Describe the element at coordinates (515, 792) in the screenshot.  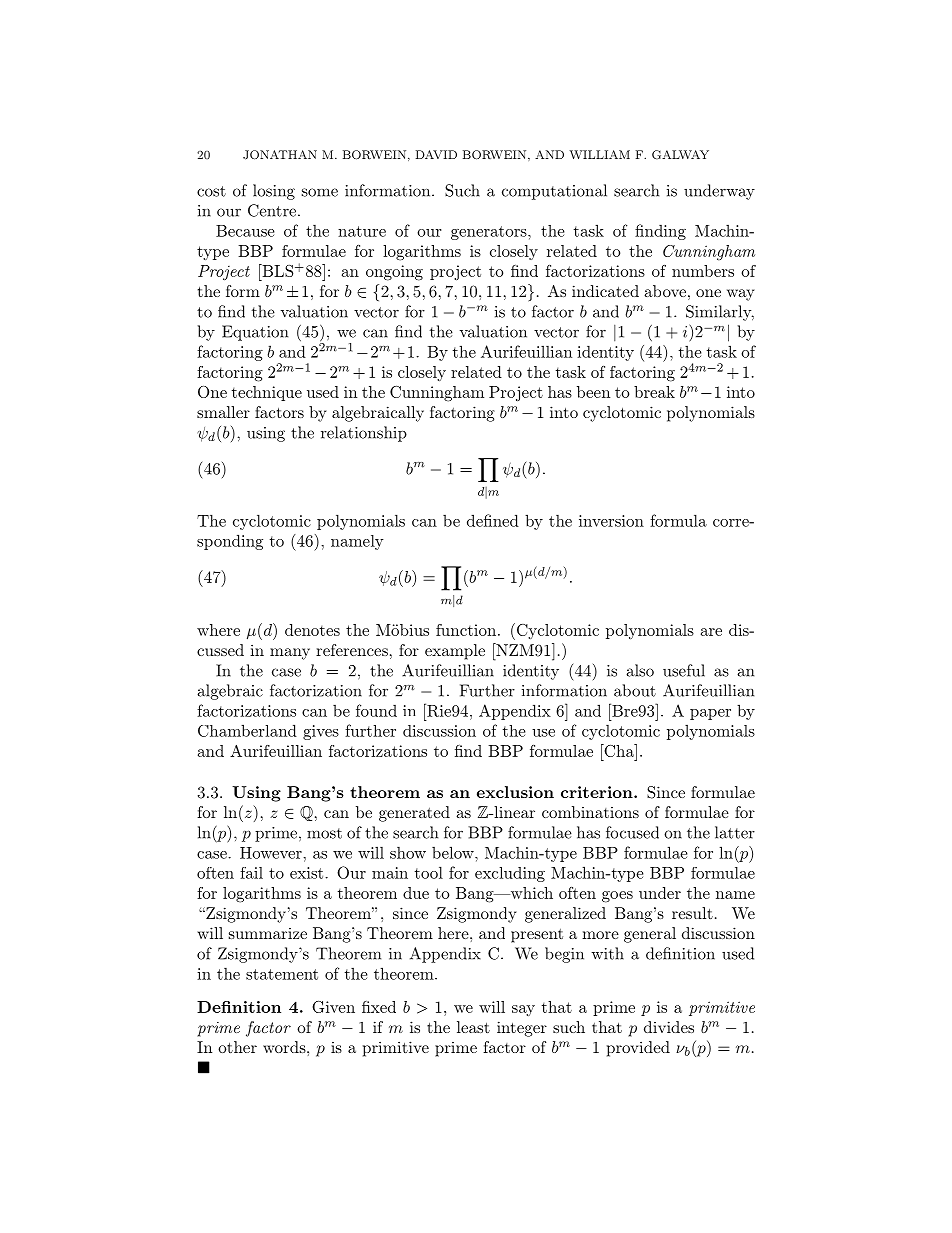
I see `exclusion` at that location.
